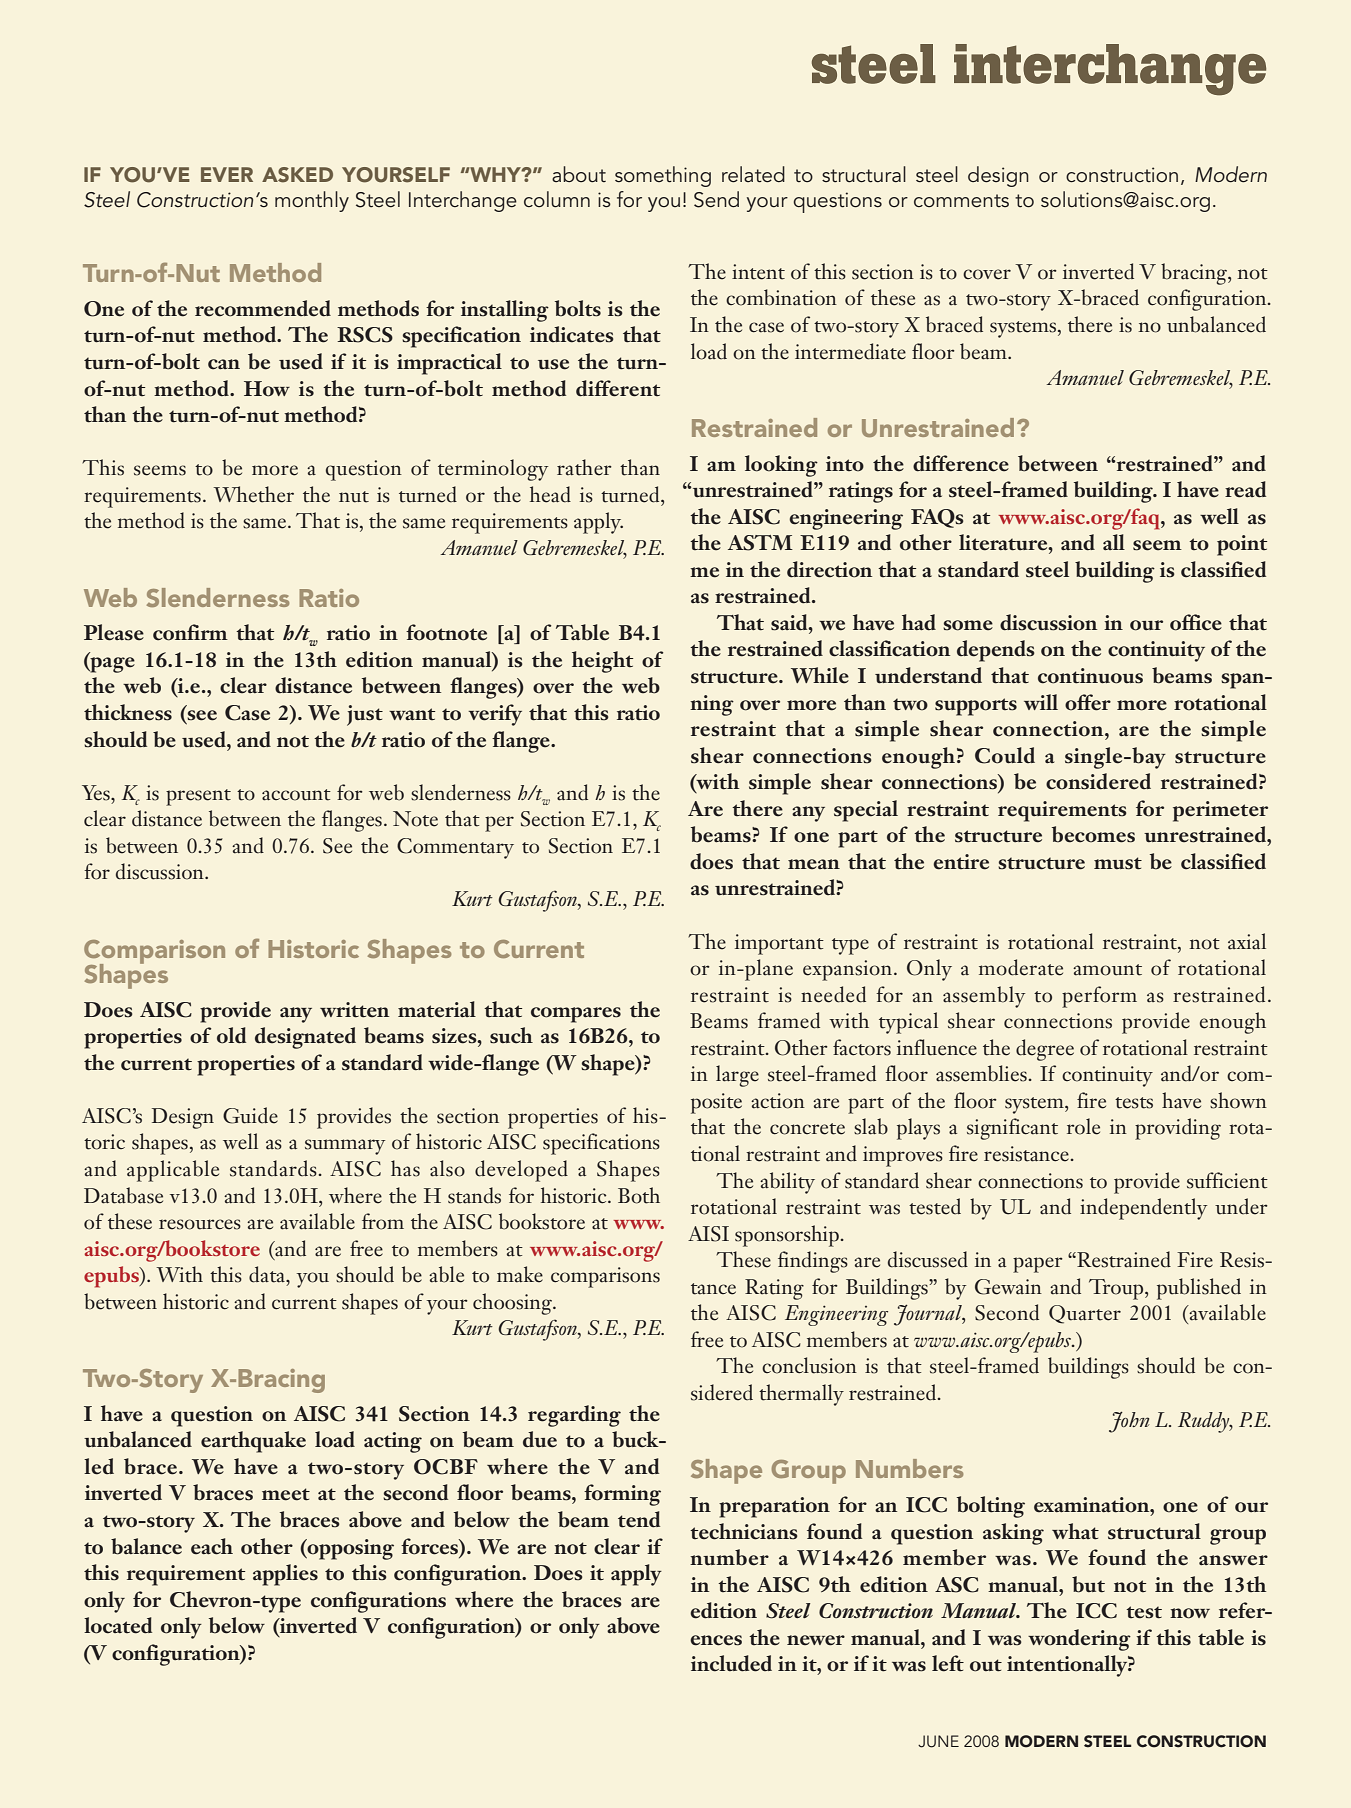  Describe the element at coordinates (231, 1035) in the screenshot. I see `old` at that location.
